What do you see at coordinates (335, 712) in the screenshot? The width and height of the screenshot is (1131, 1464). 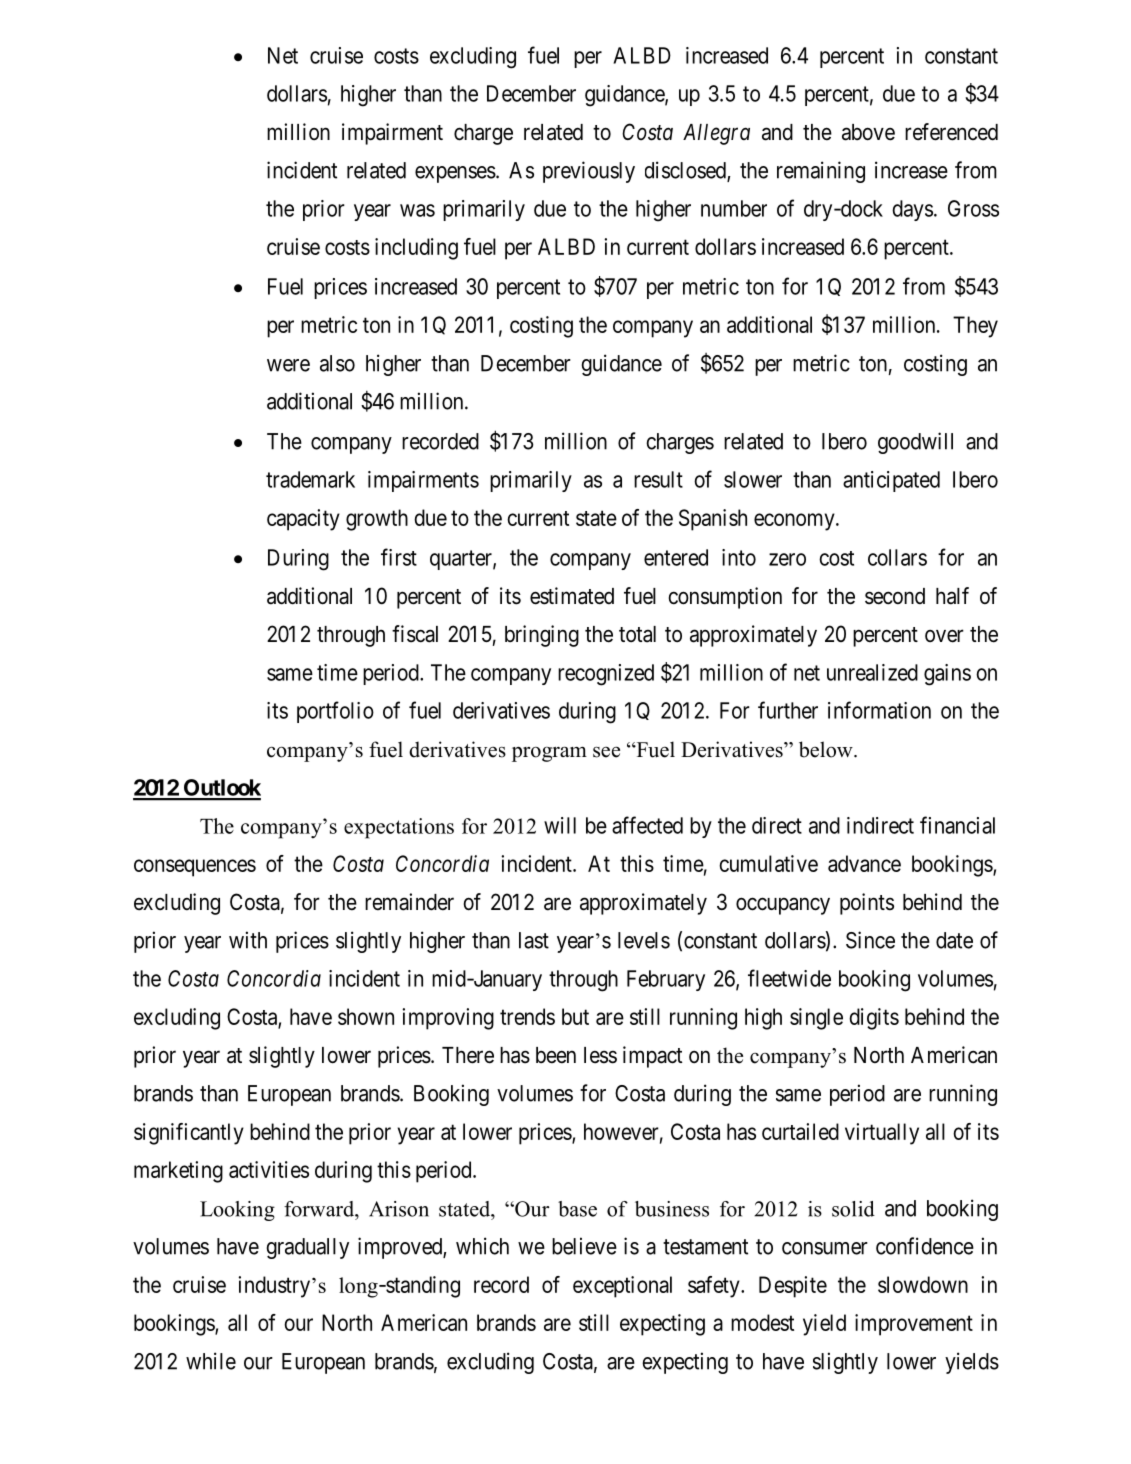 I see `portfolio` at bounding box center [335, 712].
